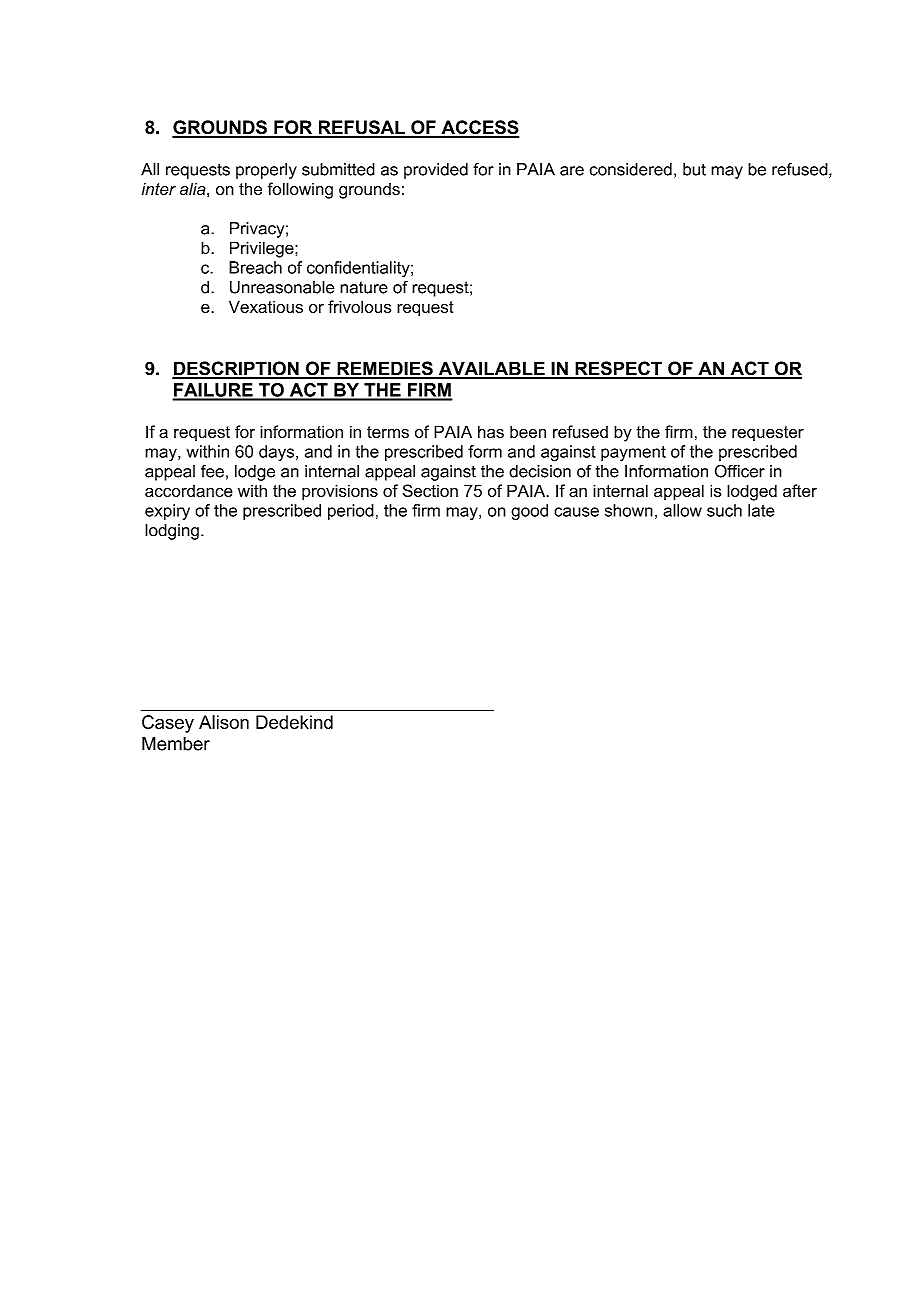 The image size is (924, 1308). I want to click on but, so click(694, 169).
